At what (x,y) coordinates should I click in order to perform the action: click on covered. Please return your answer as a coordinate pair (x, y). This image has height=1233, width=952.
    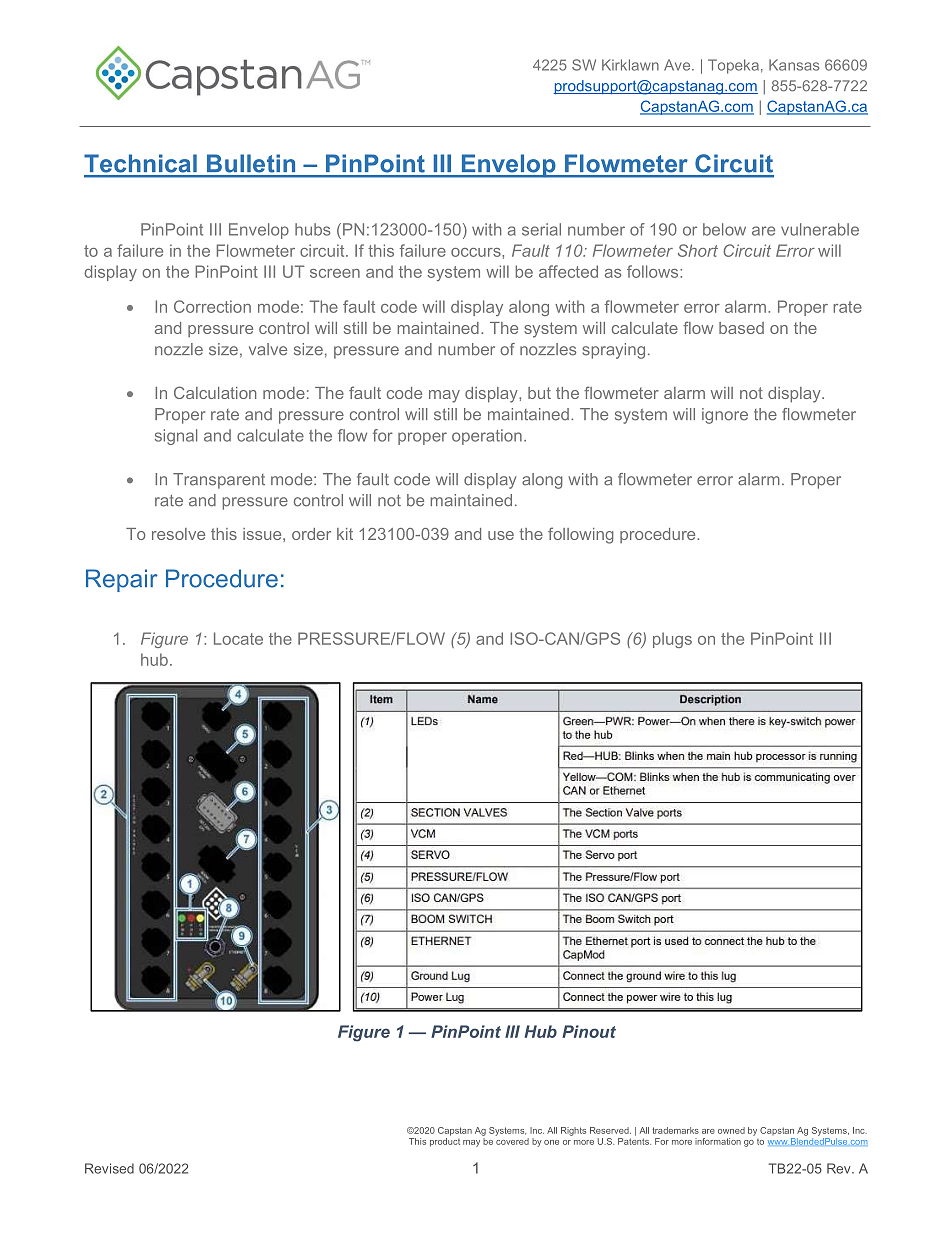
    Looking at the image, I should click on (512, 1140).
